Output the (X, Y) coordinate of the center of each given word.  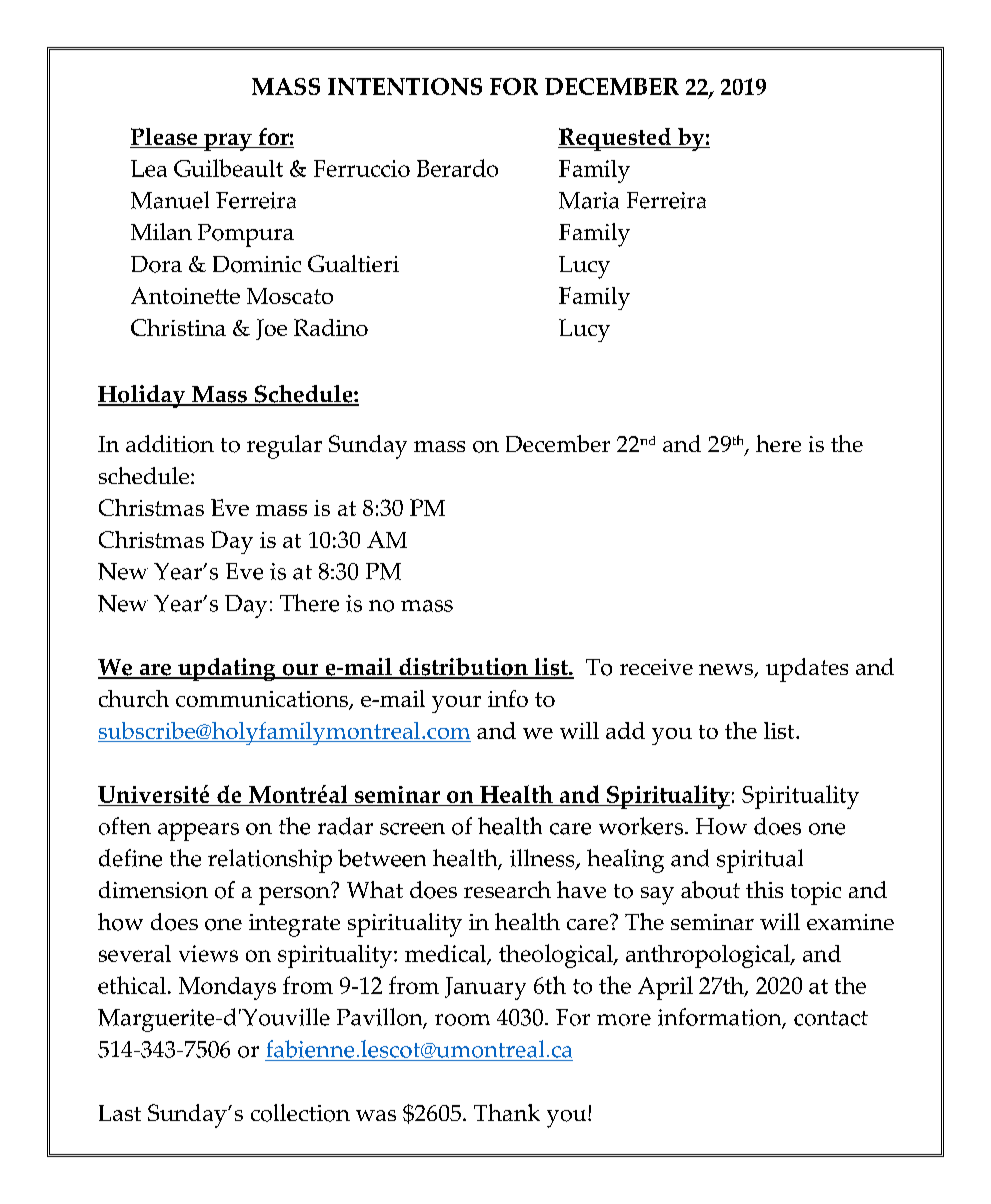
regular (284, 447)
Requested (616, 139)
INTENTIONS (405, 86)
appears (198, 832)
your (456, 704)
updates (807, 670)
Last (120, 1113)
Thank (507, 1112)
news (727, 671)
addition (170, 444)
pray (228, 142)
